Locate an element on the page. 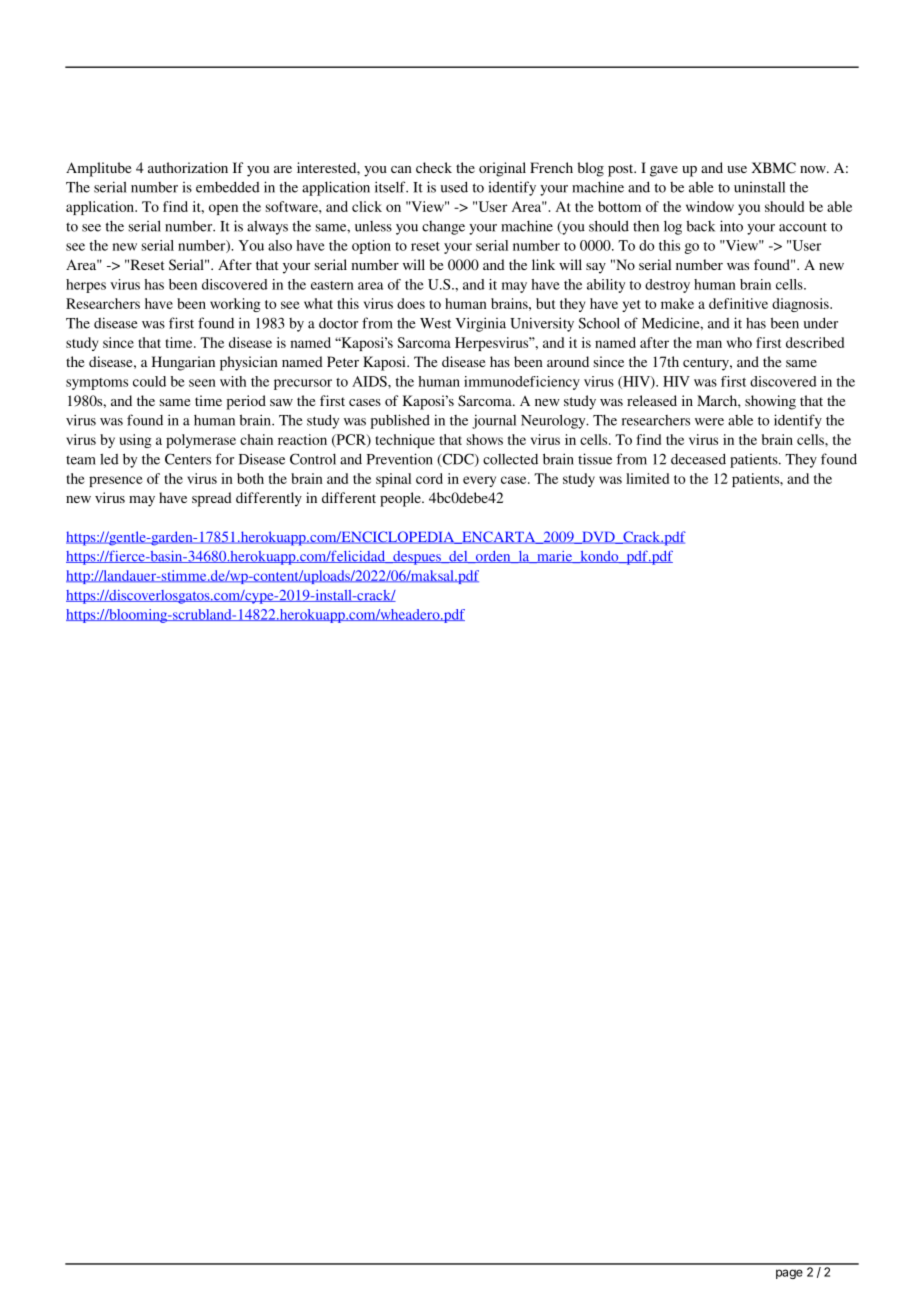 The height and width of the page is (1308, 924). spread is located at coordinates (212, 499).
